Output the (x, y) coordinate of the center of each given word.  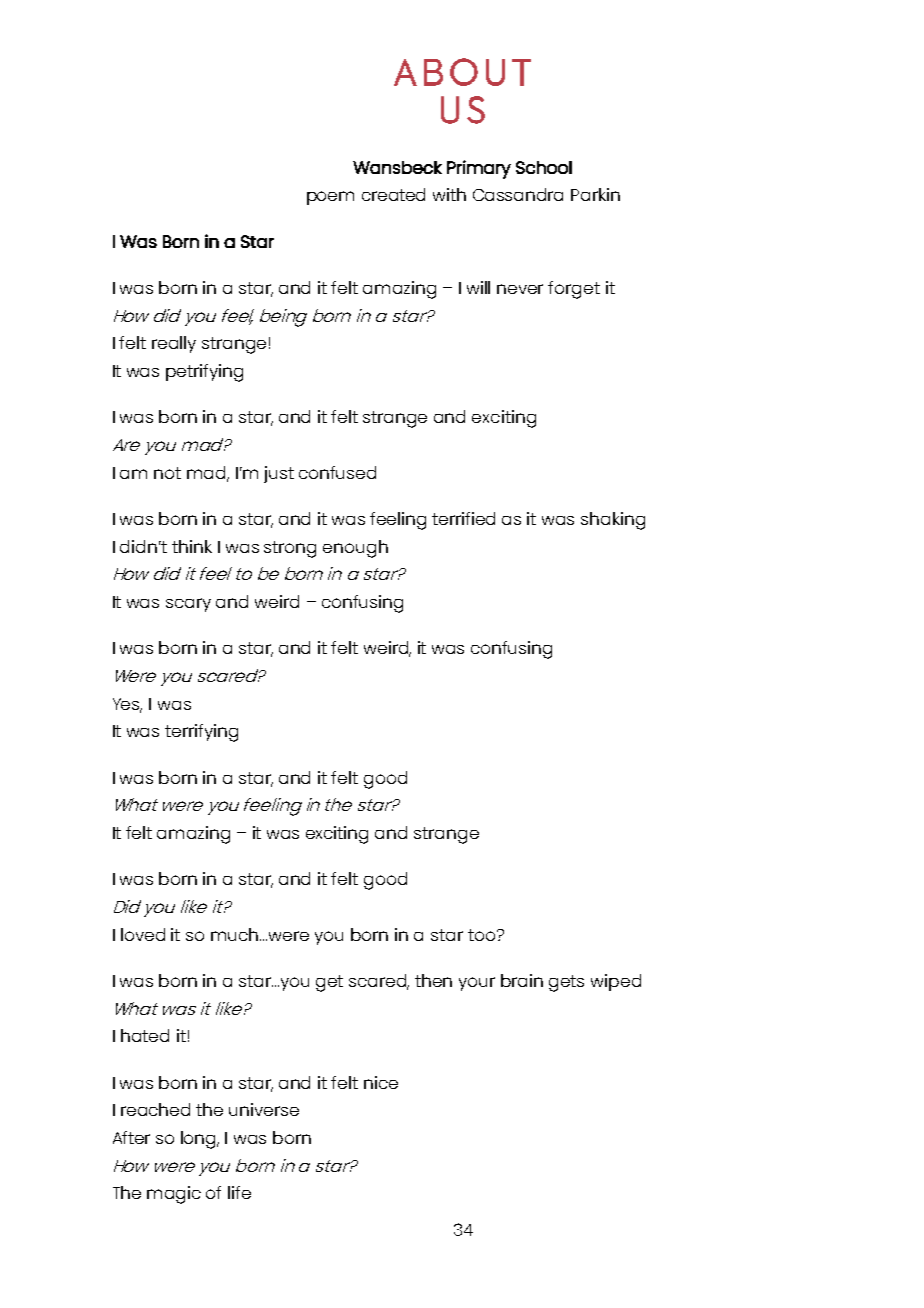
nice (381, 1082)
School (544, 167)
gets (566, 983)
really (174, 344)
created (393, 194)
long (200, 1140)
